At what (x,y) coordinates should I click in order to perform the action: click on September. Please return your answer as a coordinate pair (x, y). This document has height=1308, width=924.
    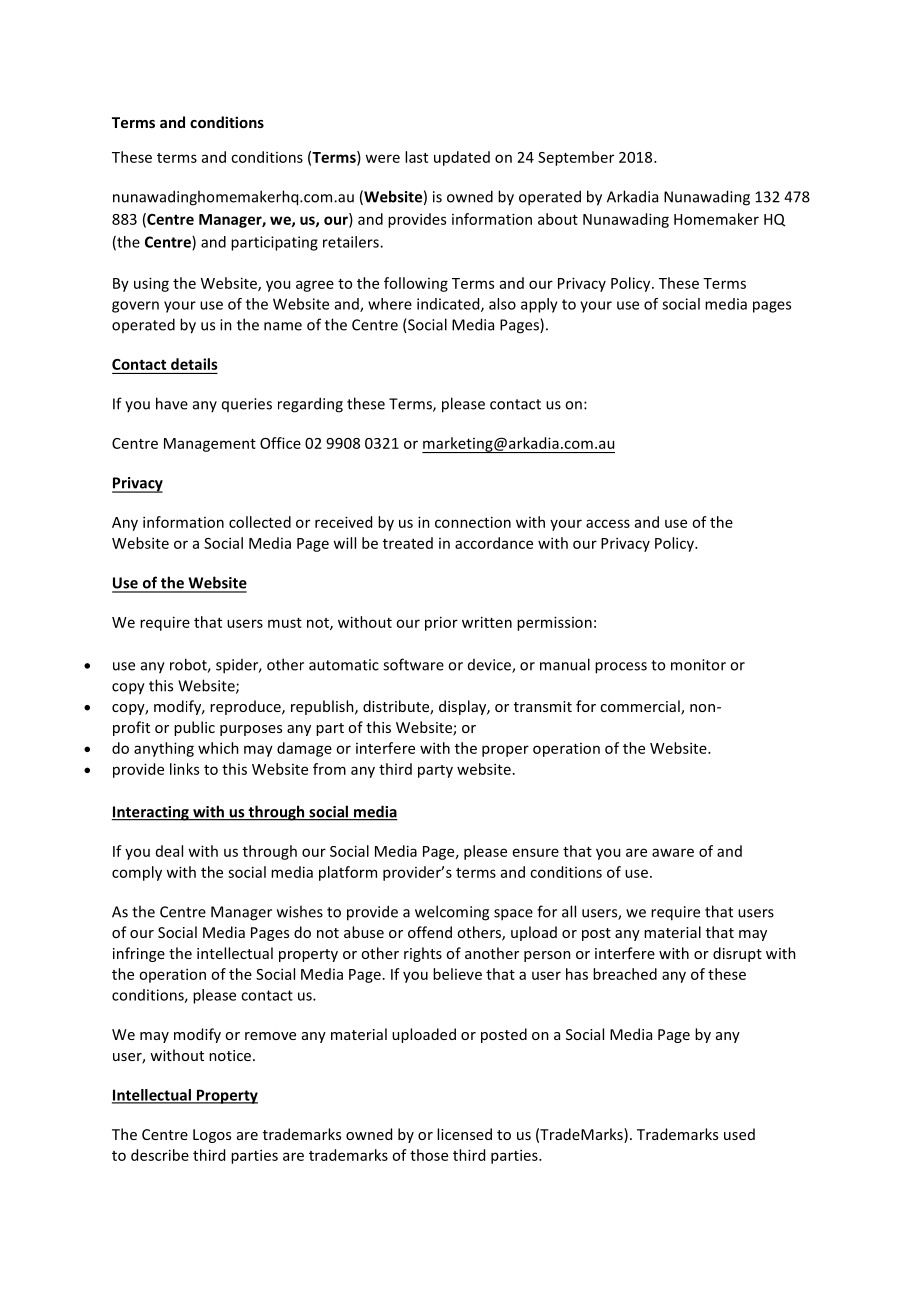
    Looking at the image, I should click on (576, 158).
